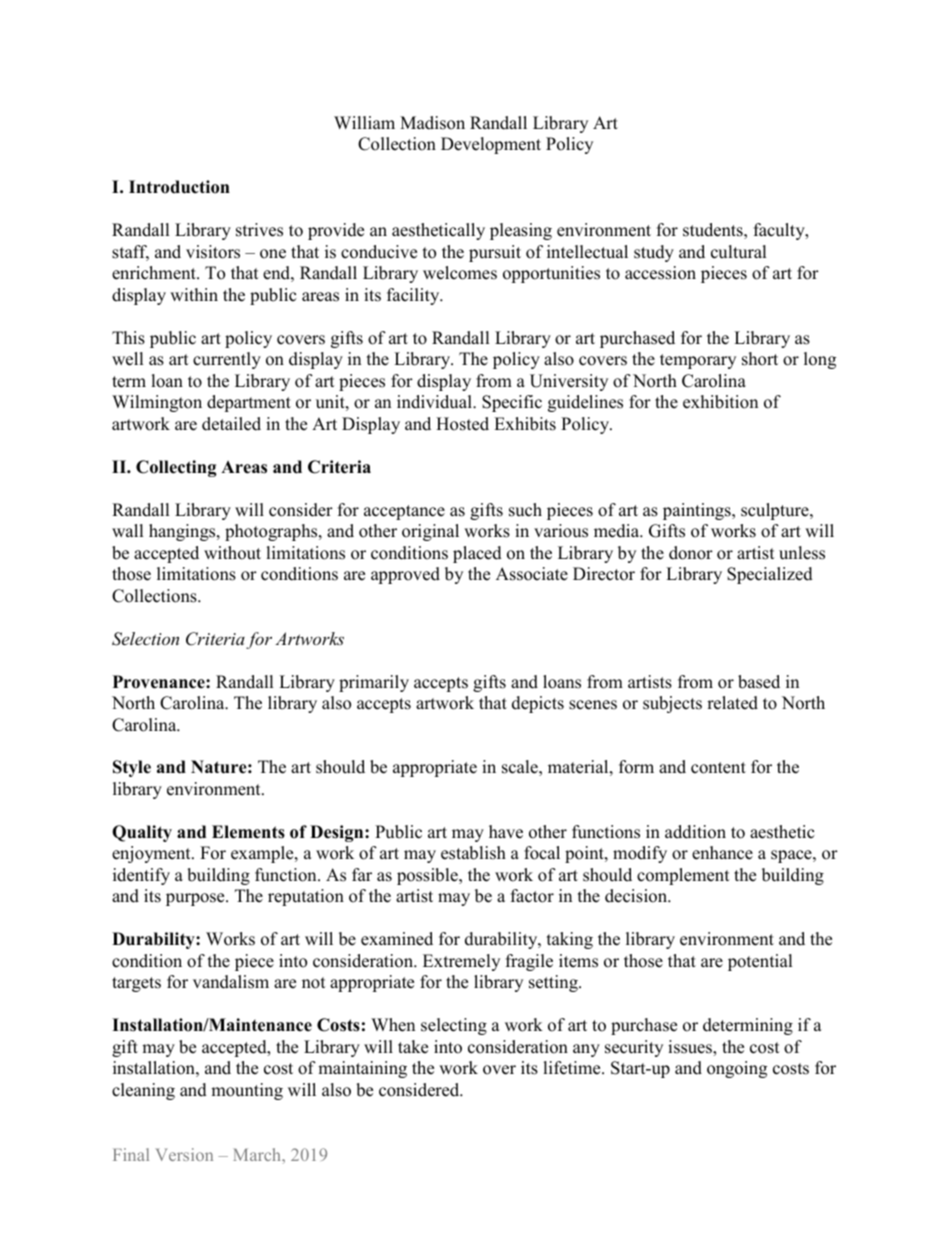 The image size is (952, 1233). I want to click on Version, so click(184, 1154).
